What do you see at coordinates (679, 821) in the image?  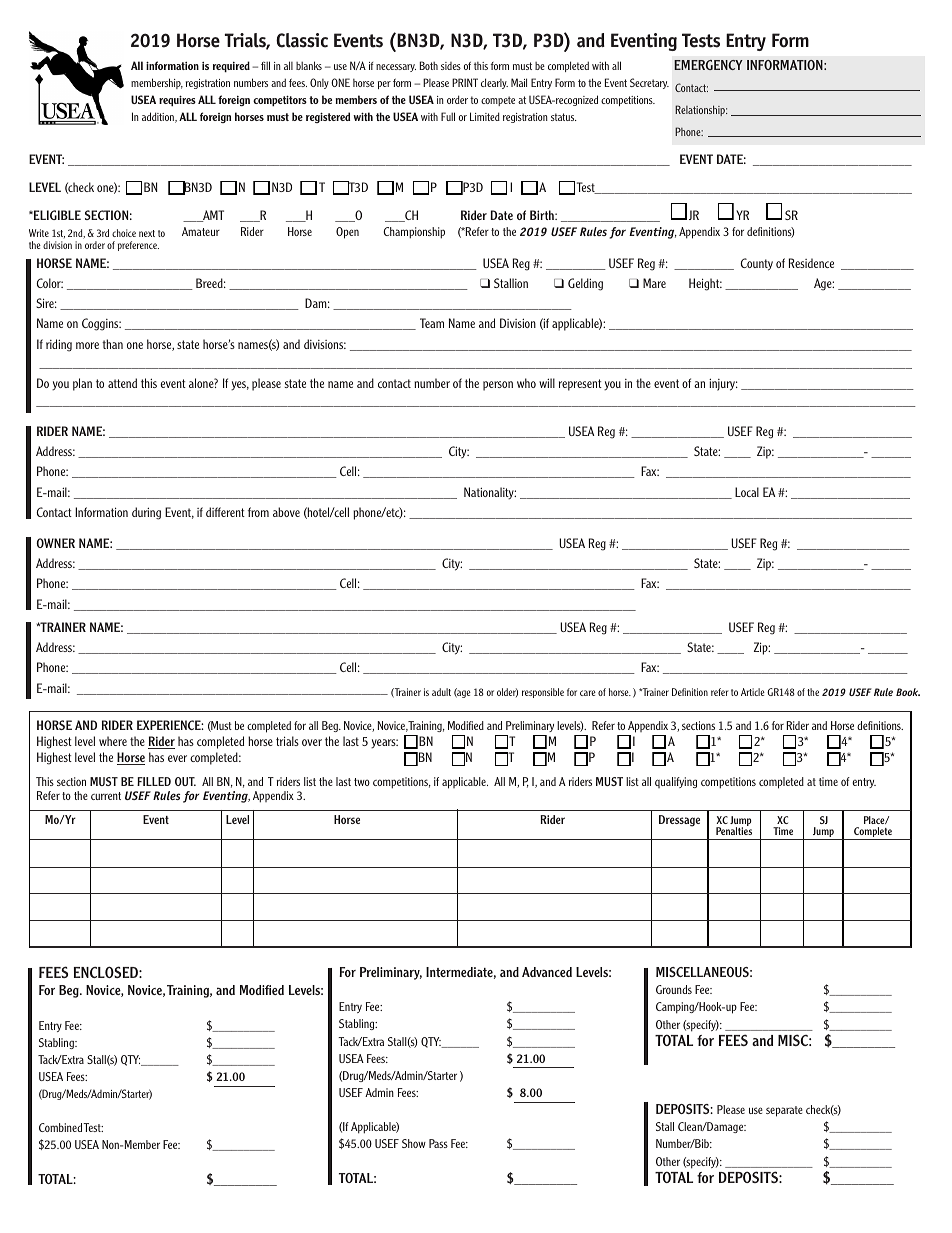 I see `Dressage` at bounding box center [679, 821].
